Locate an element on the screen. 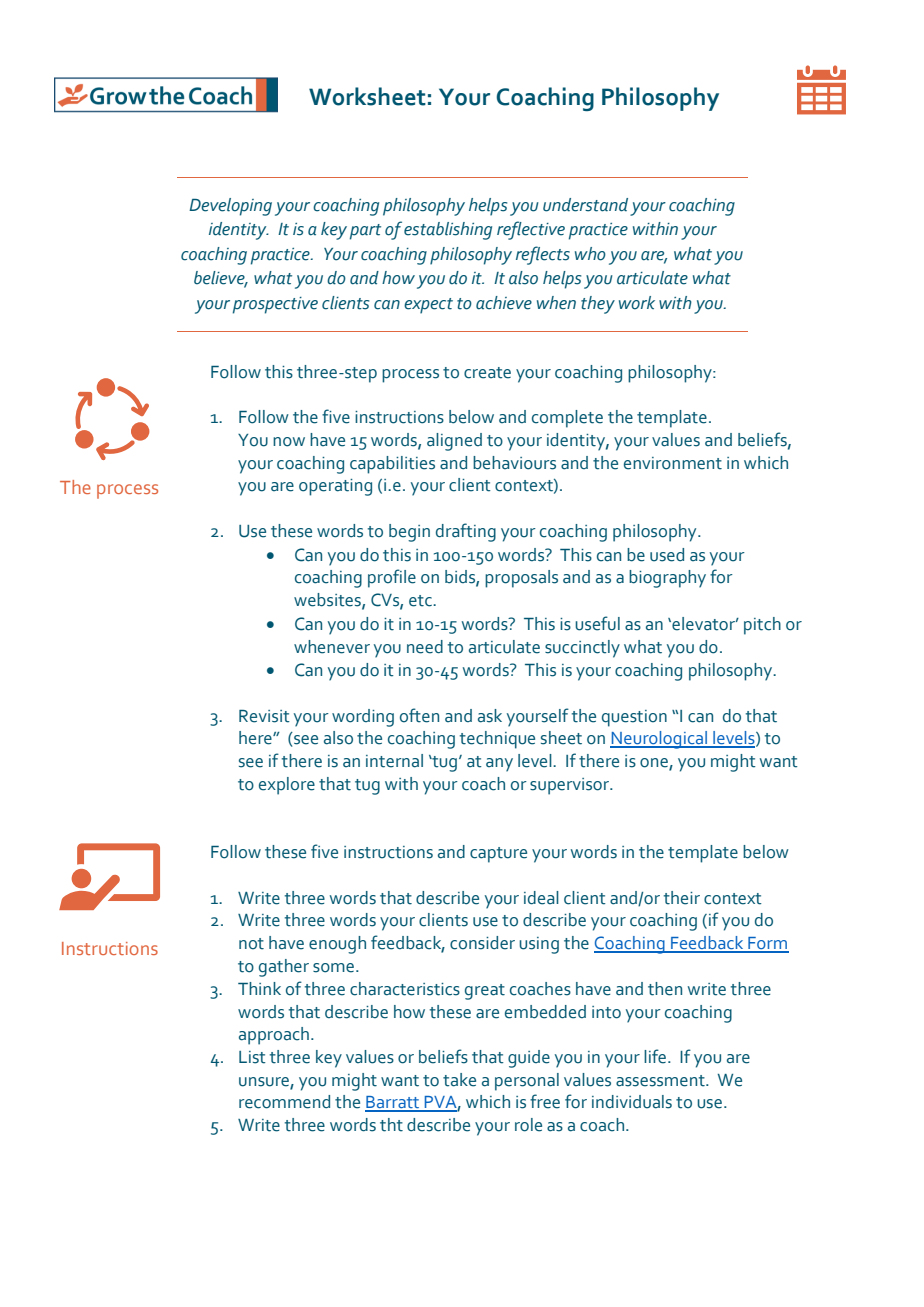 This screenshot has height=1307, width=924. part is located at coordinates (365, 232).
